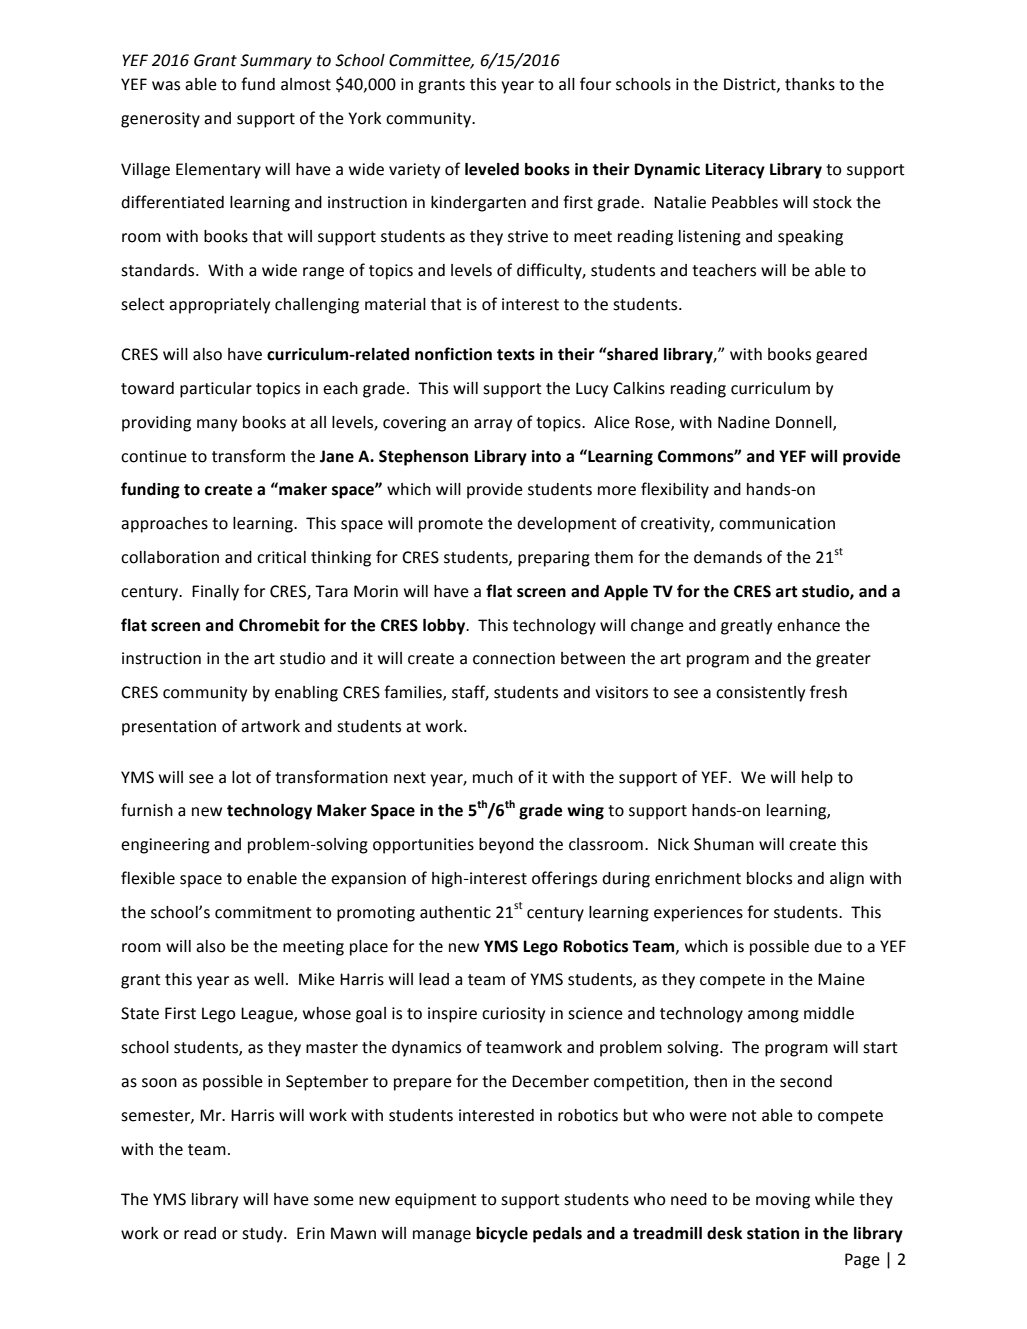 The image size is (1027, 1329). Describe the element at coordinates (773, 1233) in the screenshot. I see `station` at that location.
